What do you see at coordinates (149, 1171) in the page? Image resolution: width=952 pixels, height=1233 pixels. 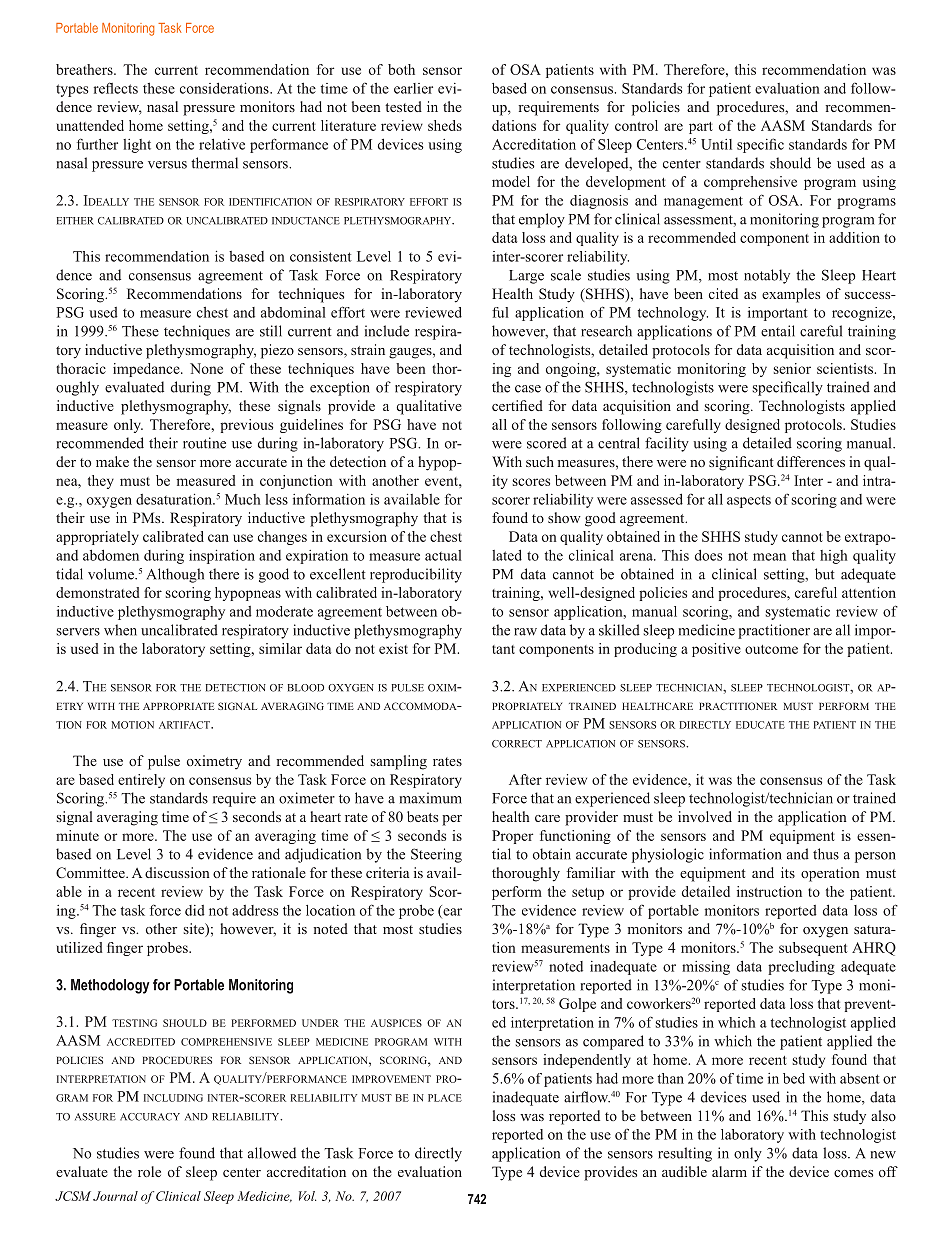 I see `role` at bounding box center [149, 1171].
